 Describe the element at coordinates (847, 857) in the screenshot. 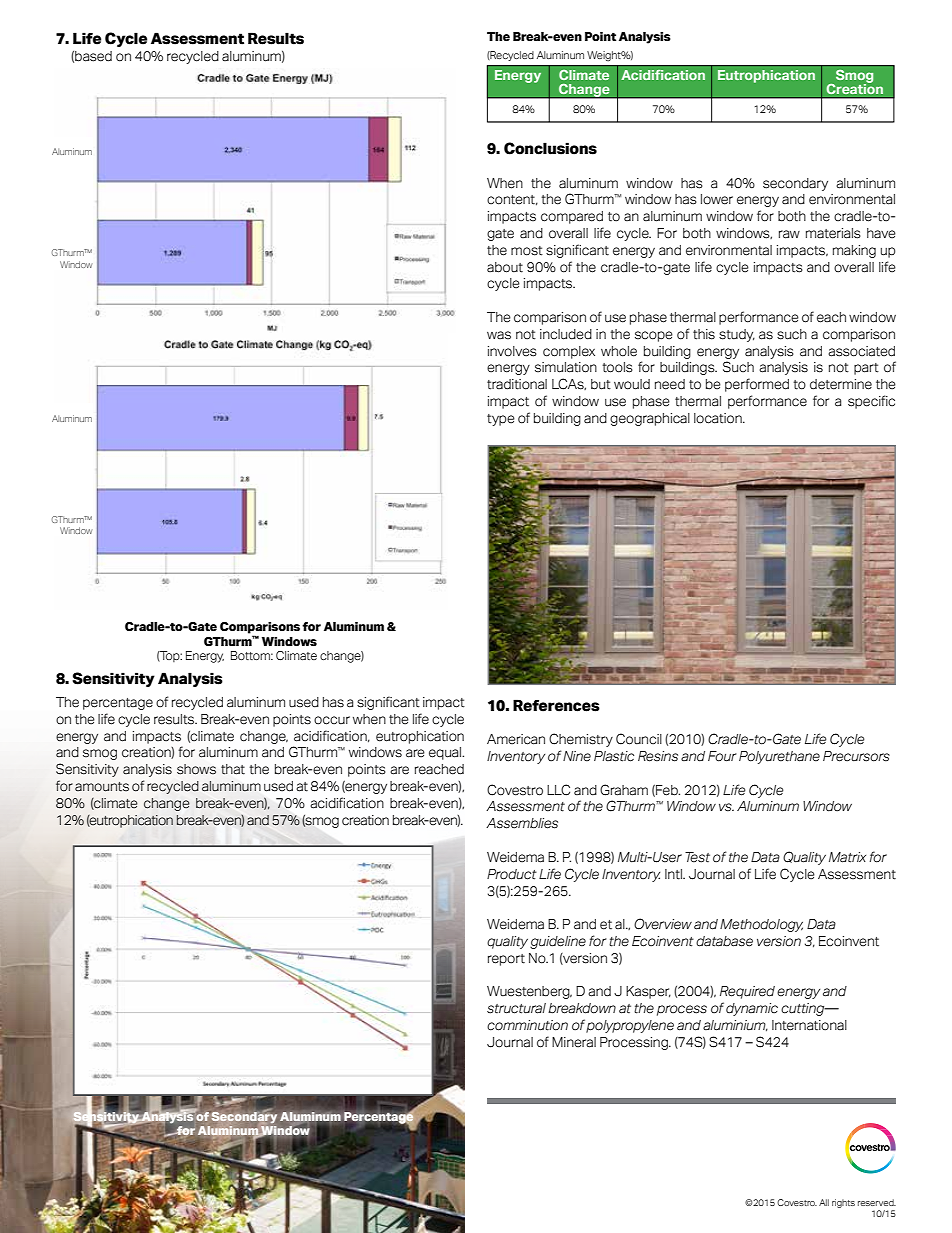

I see `Matrix` at that location.
